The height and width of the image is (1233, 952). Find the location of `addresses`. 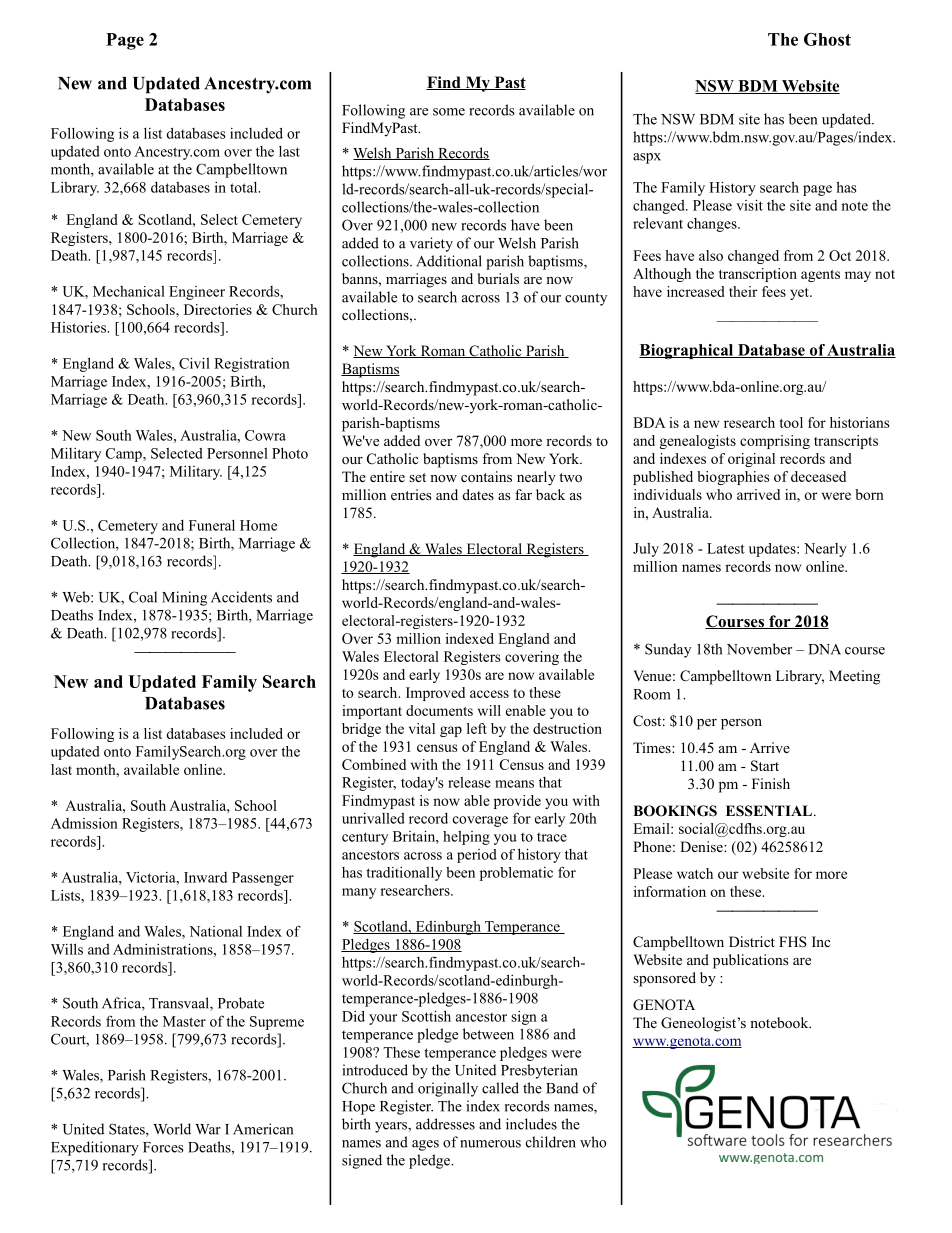

addresses is located at coordinates (445, 1124).
